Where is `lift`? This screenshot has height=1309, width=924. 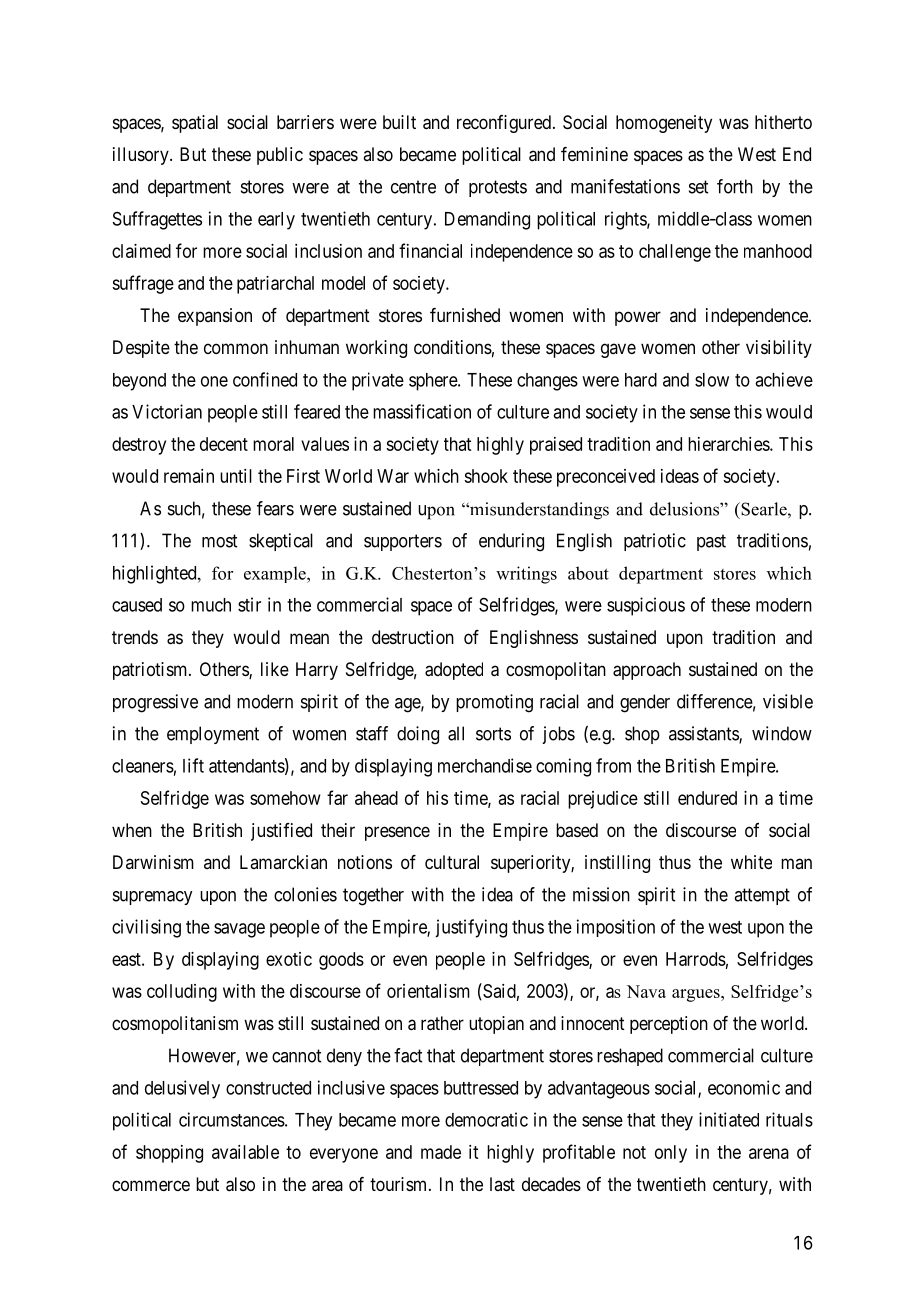 lift is located at coordinates (193, 765).
